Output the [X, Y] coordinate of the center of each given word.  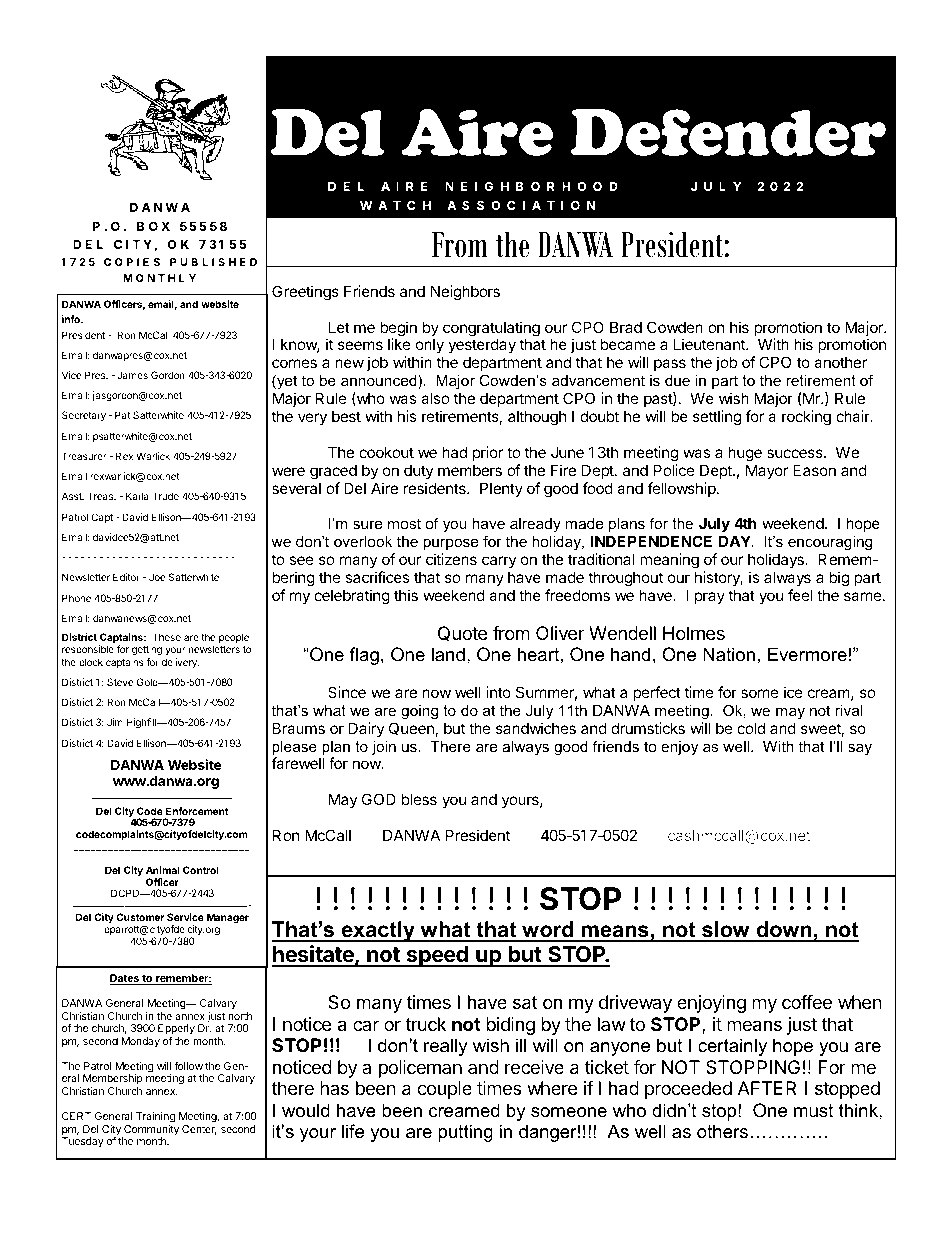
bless [419, 799]
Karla [137, 496]
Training [155, 1117]
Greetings [305, 293]
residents [436, 488]
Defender [728, 132]
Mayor [767, 471]
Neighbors [465, 293]
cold [751, 728]
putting [465, 1133]
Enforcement [197, 811]
